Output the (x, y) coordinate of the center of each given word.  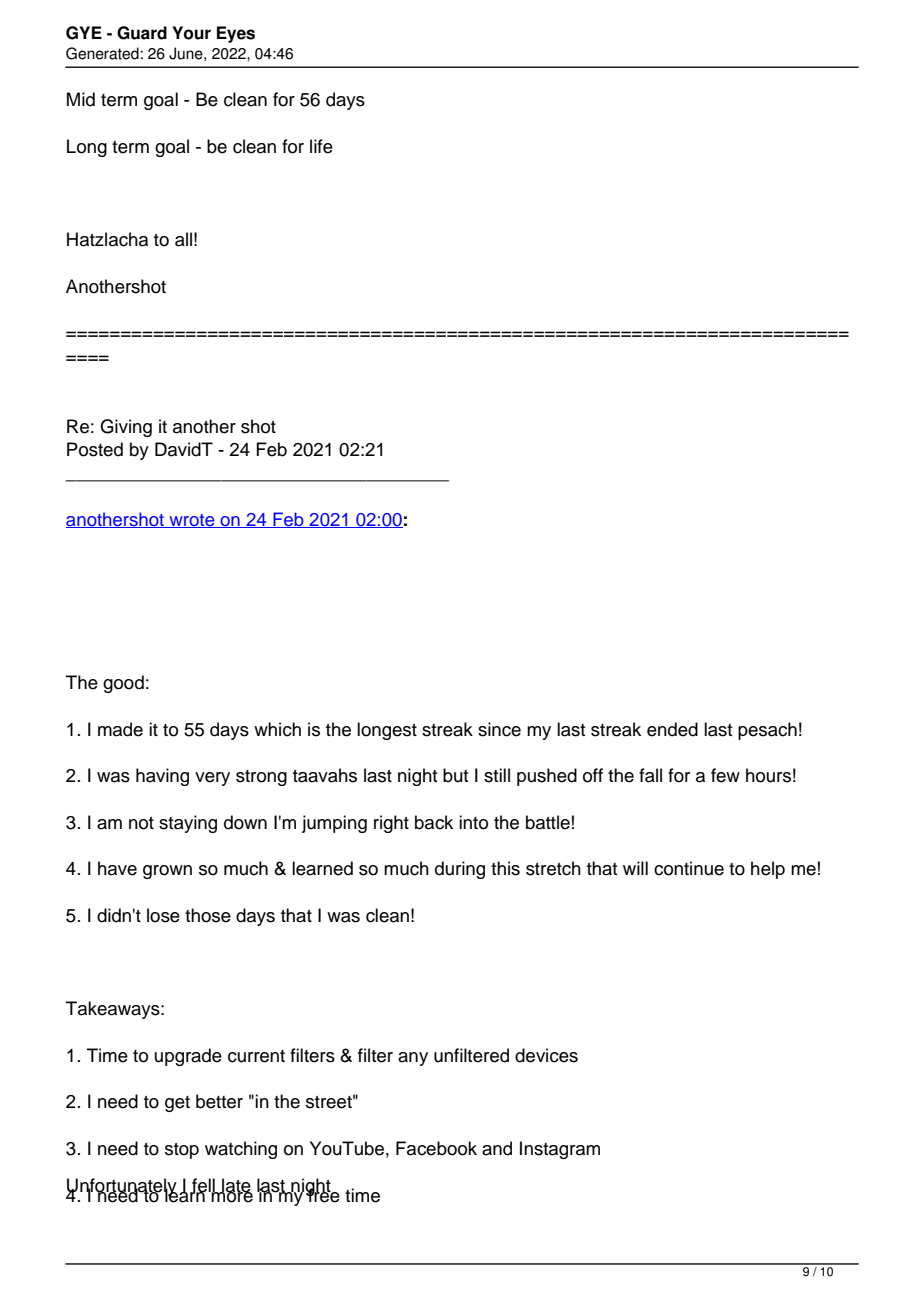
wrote (192, 521)
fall (650, 775)
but (455, 775)
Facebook (436, 1148)
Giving (126, 428)
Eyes (236, 34)
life (321, 146)
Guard (142, 33)
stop (182, 1151)
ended (672, 729)
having (162, 777)
